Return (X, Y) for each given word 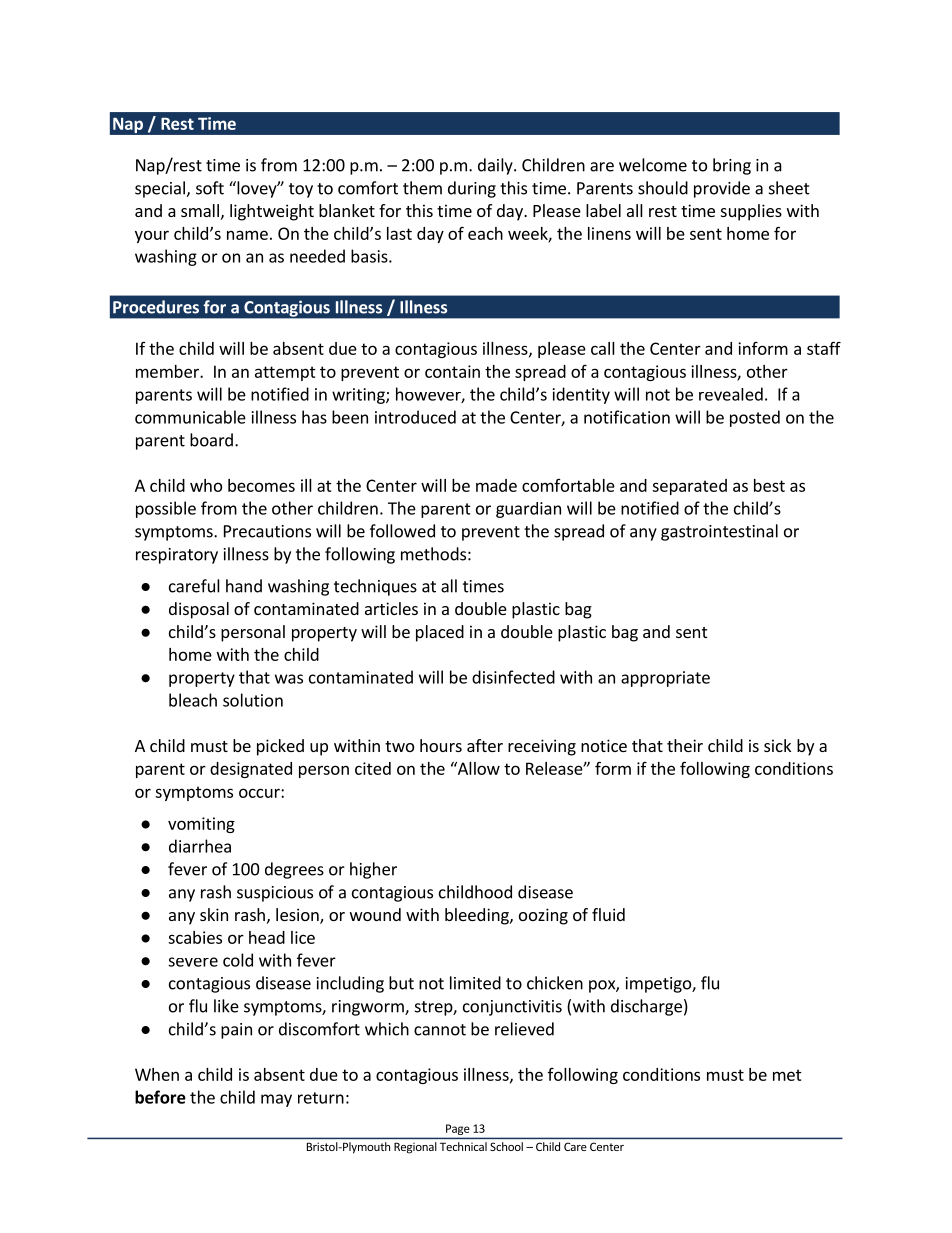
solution (253, 700)
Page (458, 1129)
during (472, 189)
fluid (608, 914)
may (276, 1100)
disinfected (513, 677)
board (211, 440)
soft (210, 188)
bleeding (478, 916)
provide (722, 189)
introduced (415, 417)
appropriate (665, 679)
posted (755, 418)
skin (214, 914)
